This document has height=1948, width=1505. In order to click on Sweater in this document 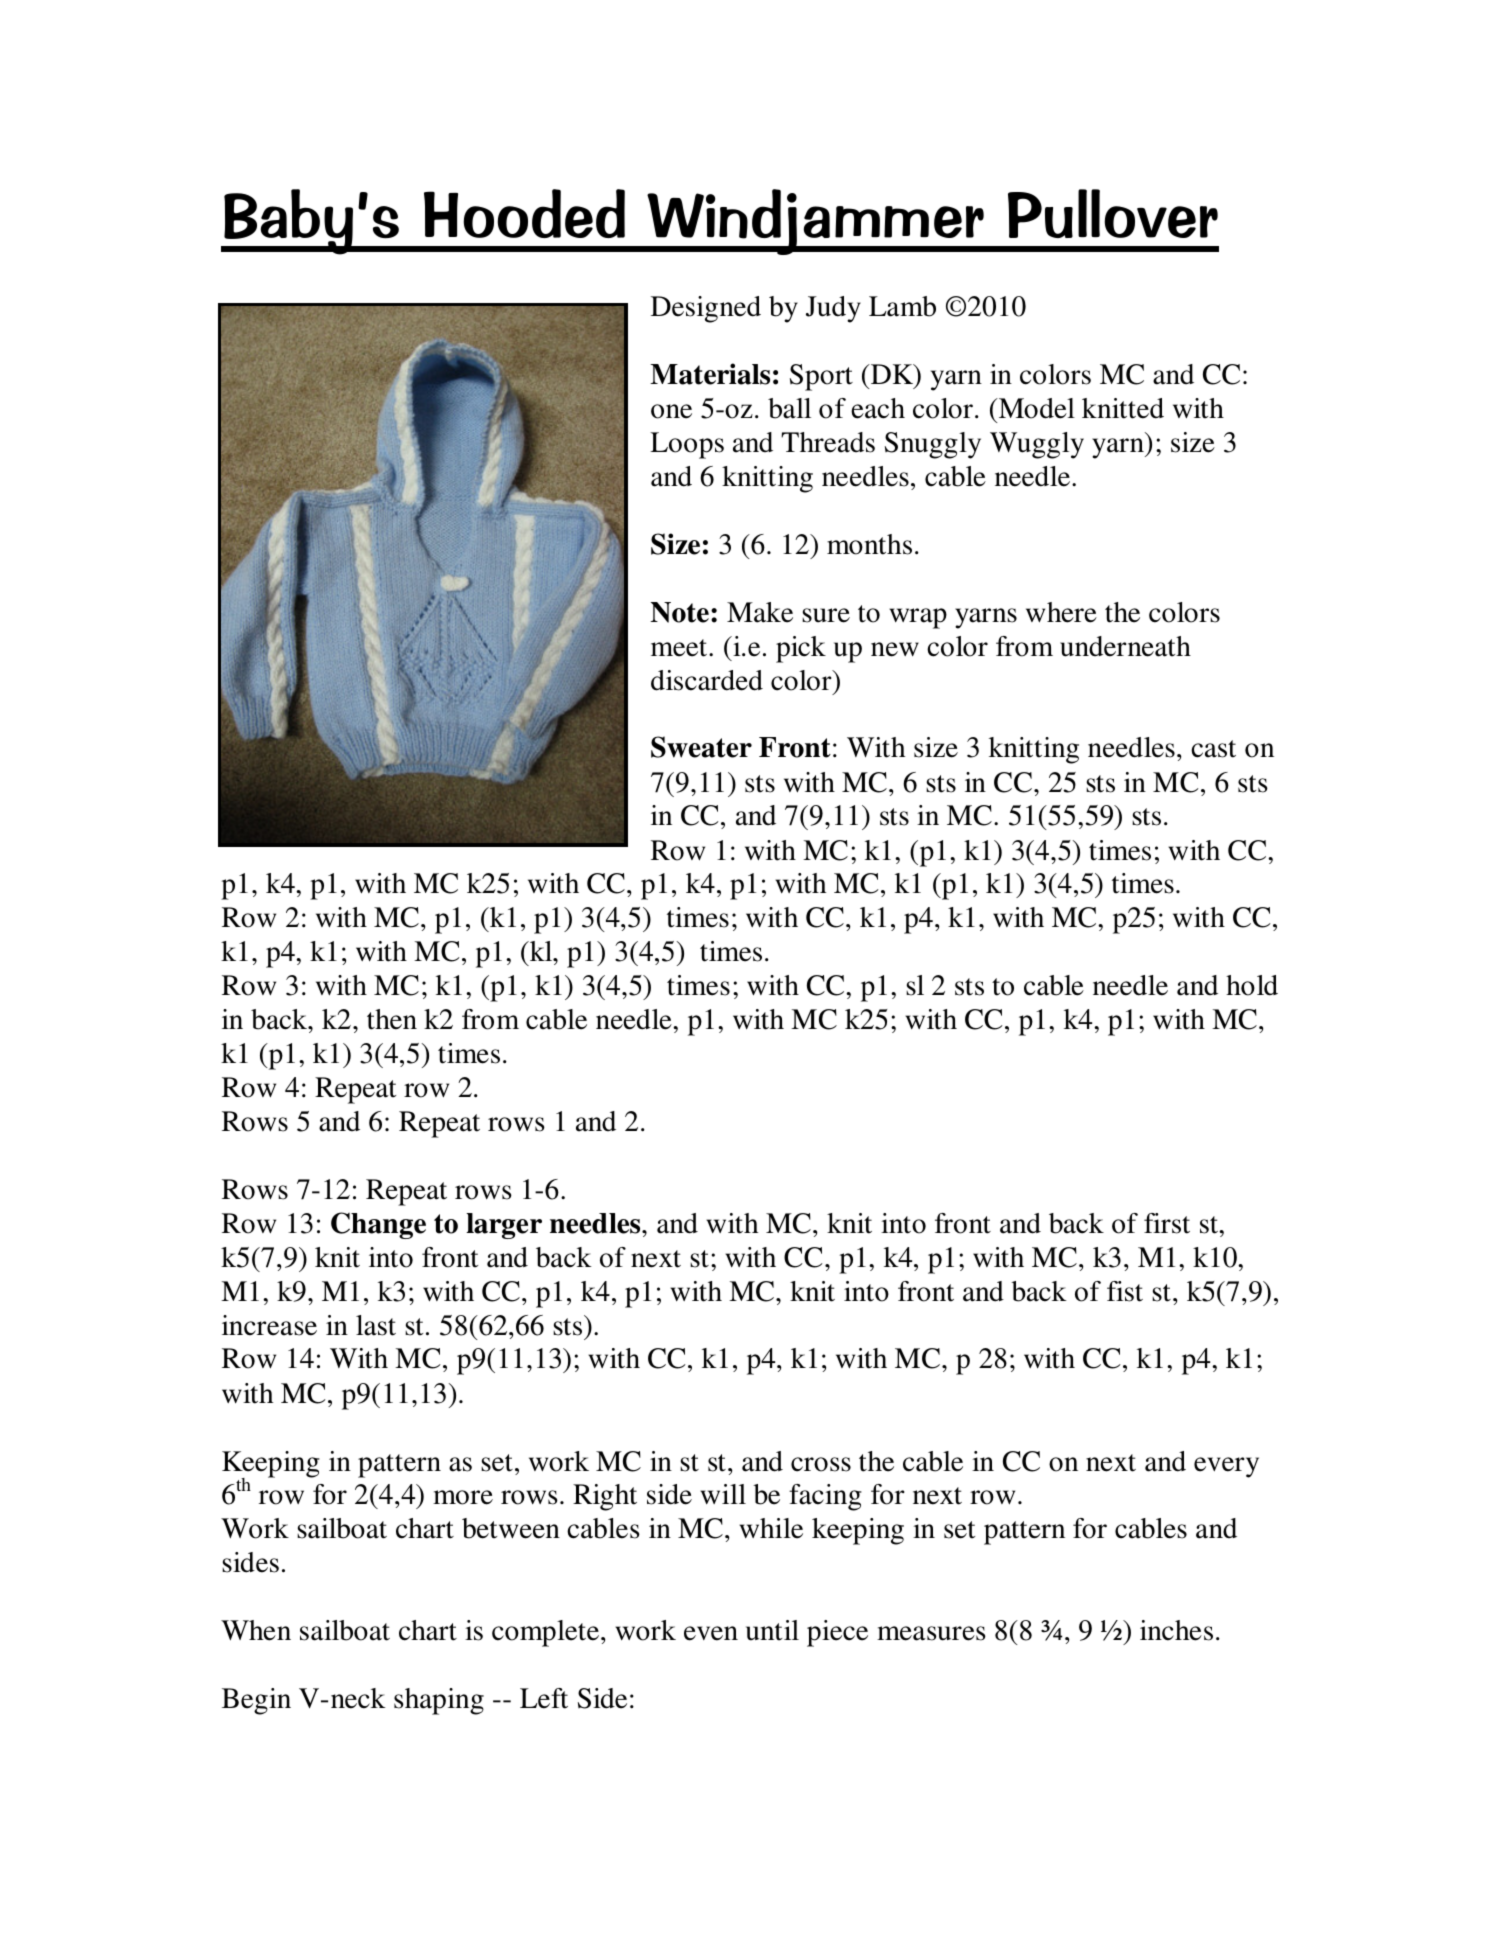, I will do `click(701, 747)`.
